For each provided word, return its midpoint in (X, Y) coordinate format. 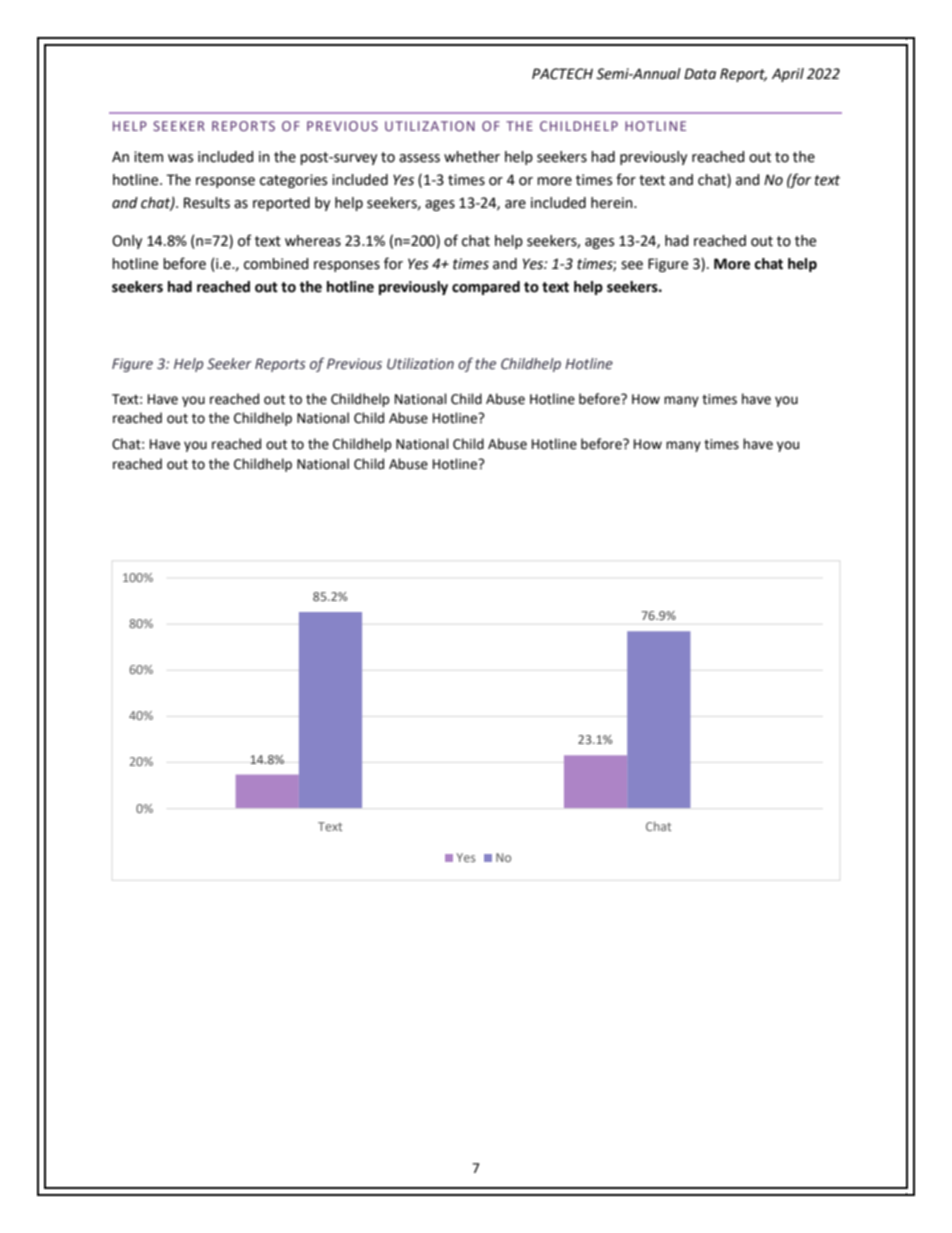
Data (700, 74)
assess (419, 158)
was (180, 158)
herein (613, 203)
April (788, 75)
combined (276, 264)
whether (472, 157)
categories (293, 181)
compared (486, 288)
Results (207, 203)
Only (127, 242)
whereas (313, 241)
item (148, 157)
